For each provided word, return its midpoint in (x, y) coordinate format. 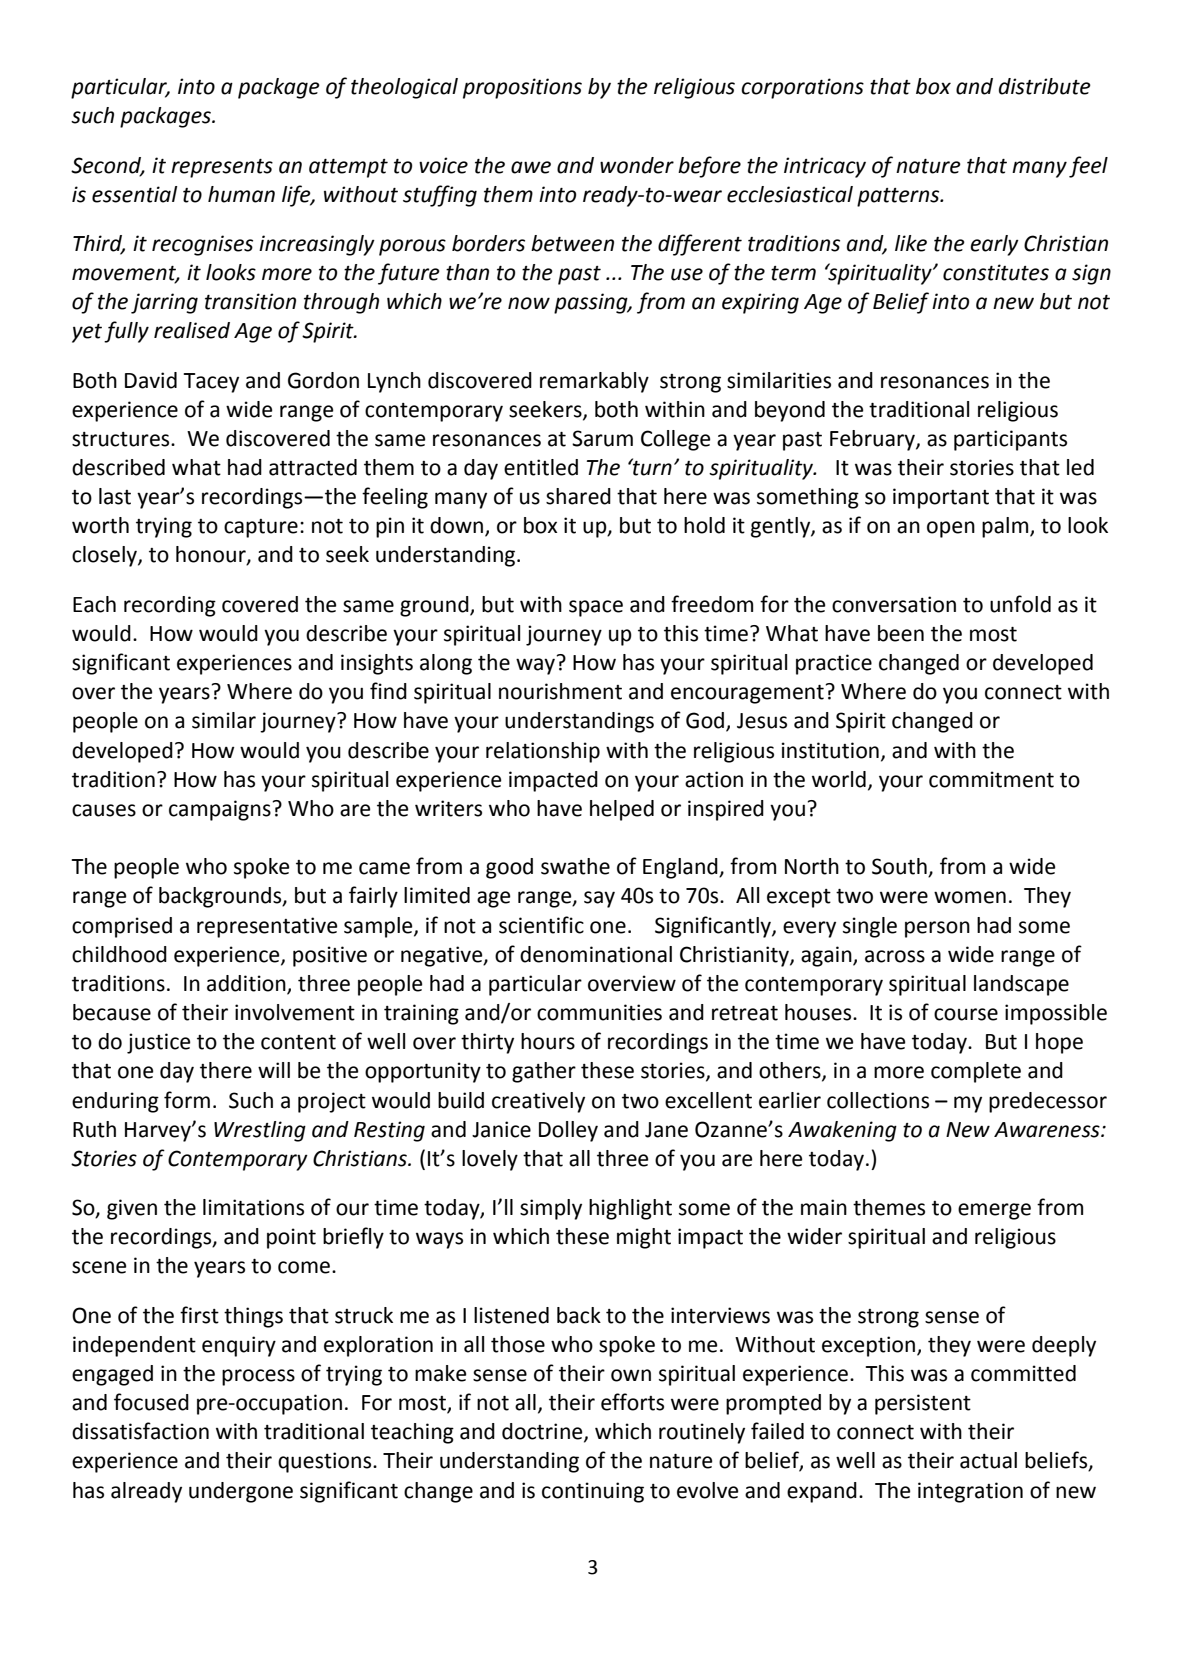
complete (976, 1072)
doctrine (543, 1432)
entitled (541, 467)
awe (531, 167)
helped (622, 810)
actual (988, 1460)
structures (122, 439)
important (941, 498)
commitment (991, 779)
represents (222, 168)
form (187, 1100)
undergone (241, 1492)
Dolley (568, 1131)
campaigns (221, 810)
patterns (899, 197)
